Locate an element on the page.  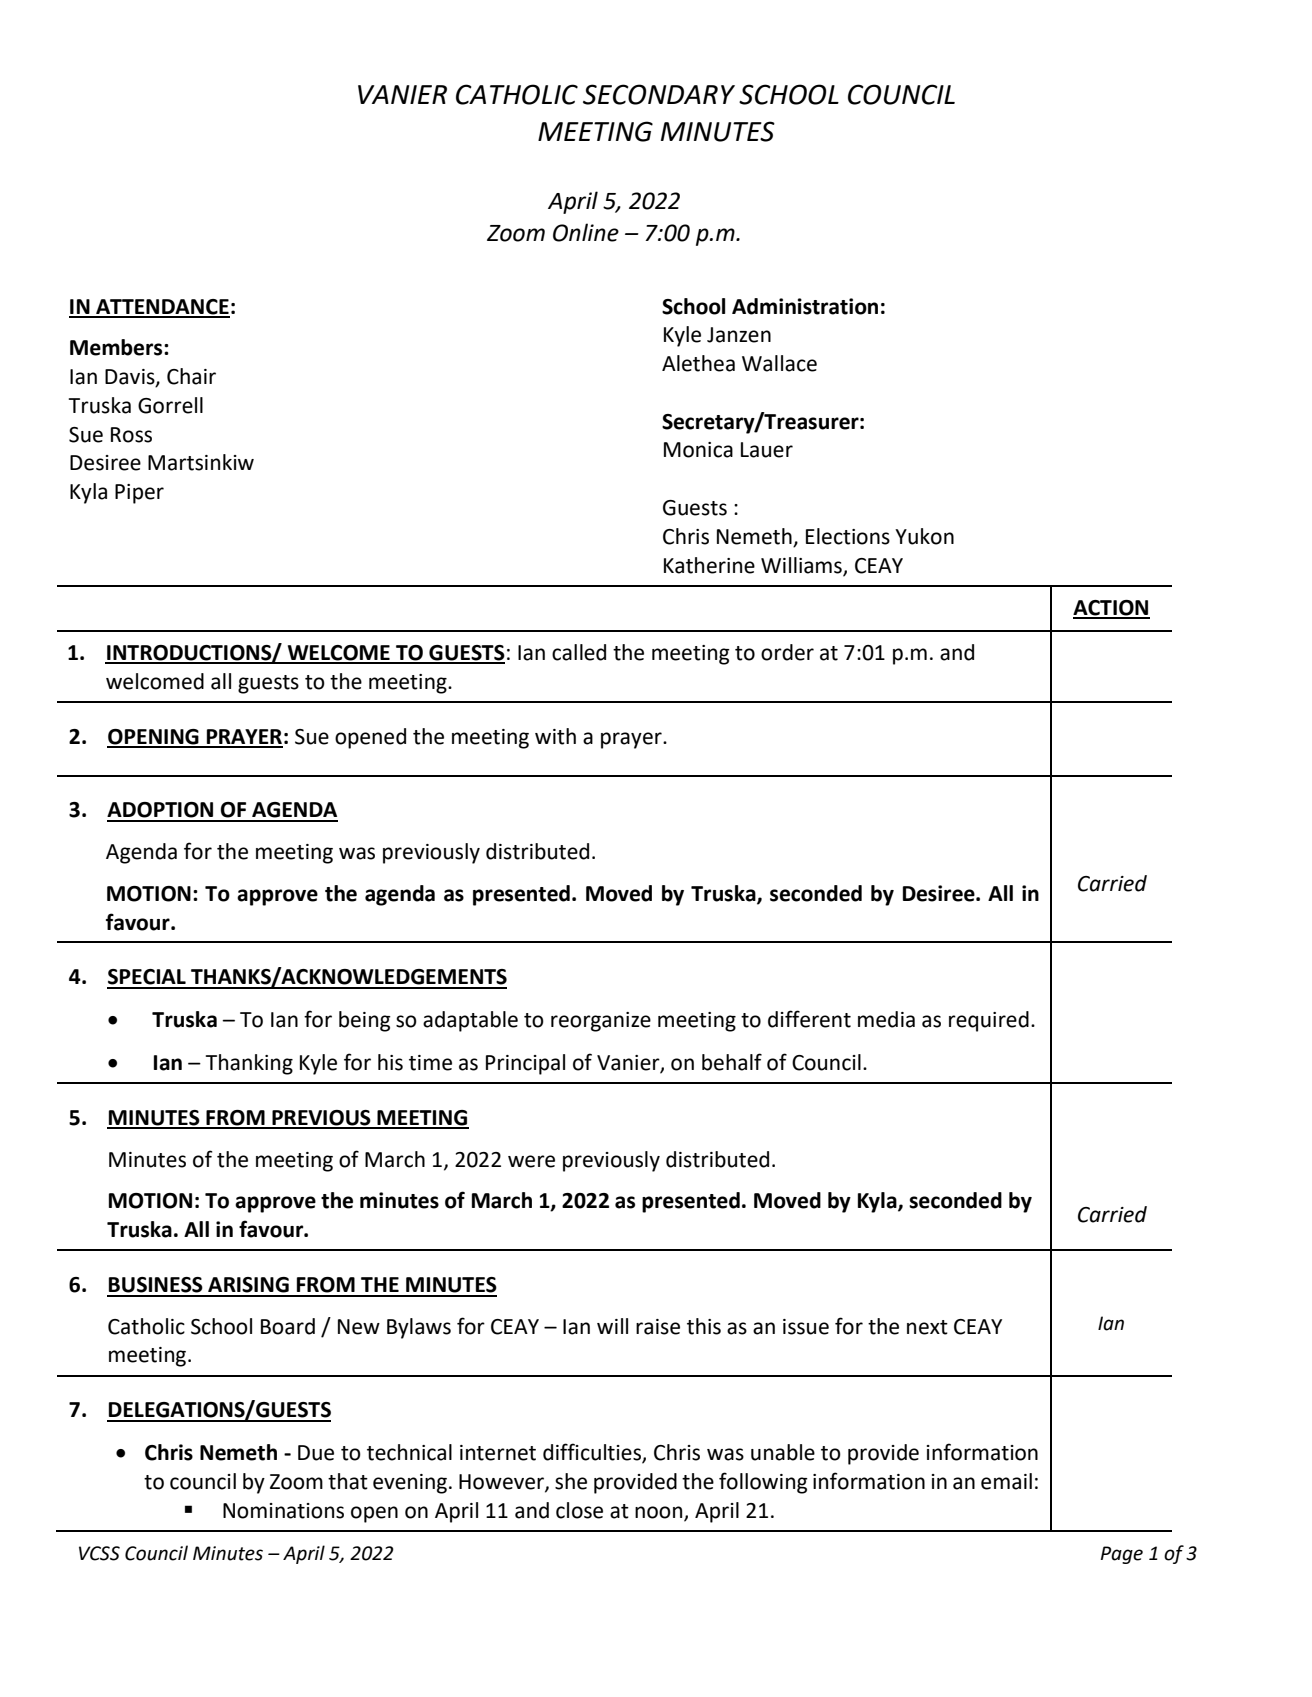
Nominations is located at coordinates (283, 1511).
